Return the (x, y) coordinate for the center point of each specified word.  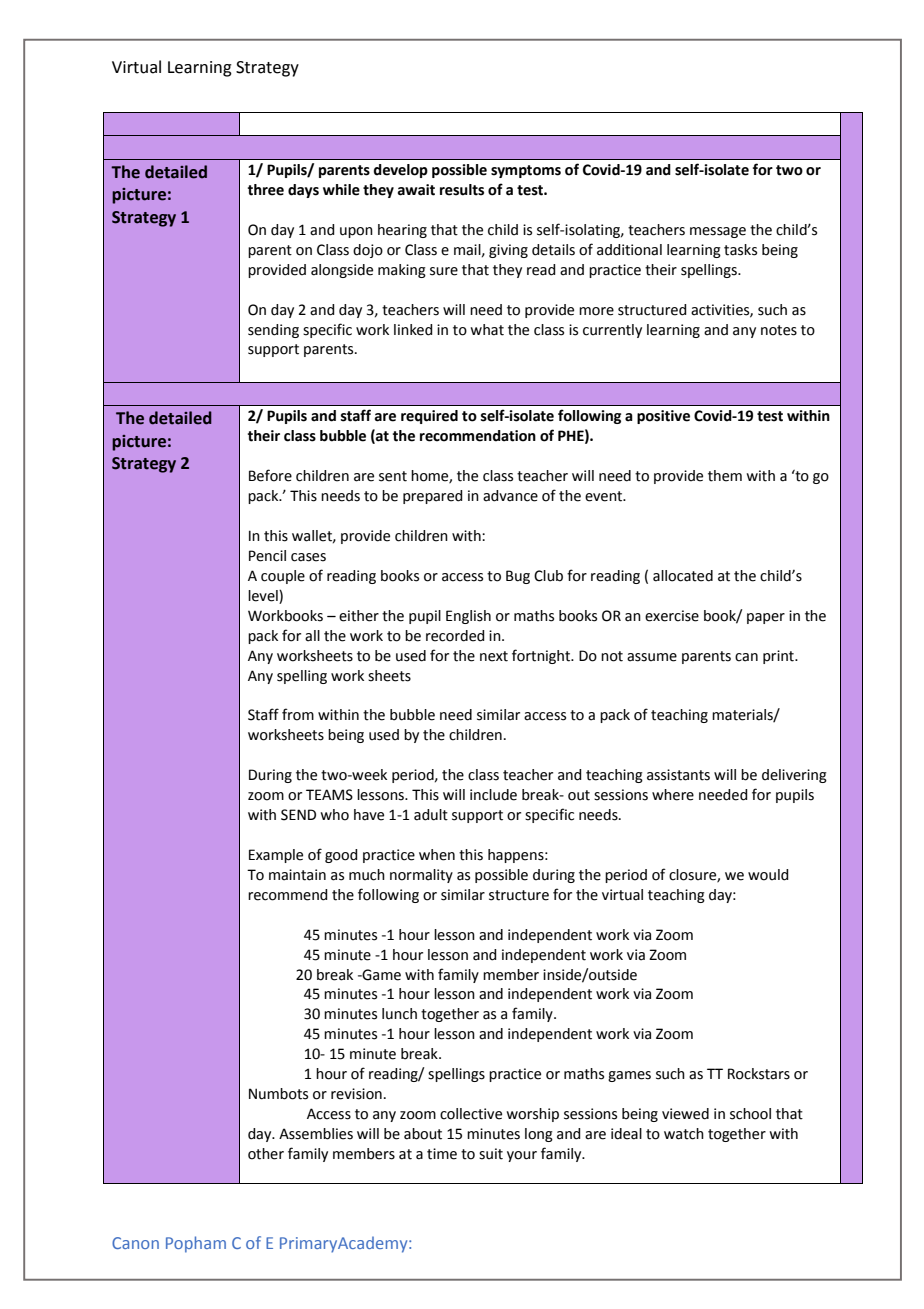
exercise (672, 616)
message (718, 232)
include (493, 795)
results (462, 190)
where (673, 795)
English (468, 617)
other (266, 1154)
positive (663, 417)
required (429, 417)
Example (276, 856)
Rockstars (759, 1074)
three (266, 190)
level (264, 597)
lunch (399, 1014)
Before (270, 475)
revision (356, 1094)
